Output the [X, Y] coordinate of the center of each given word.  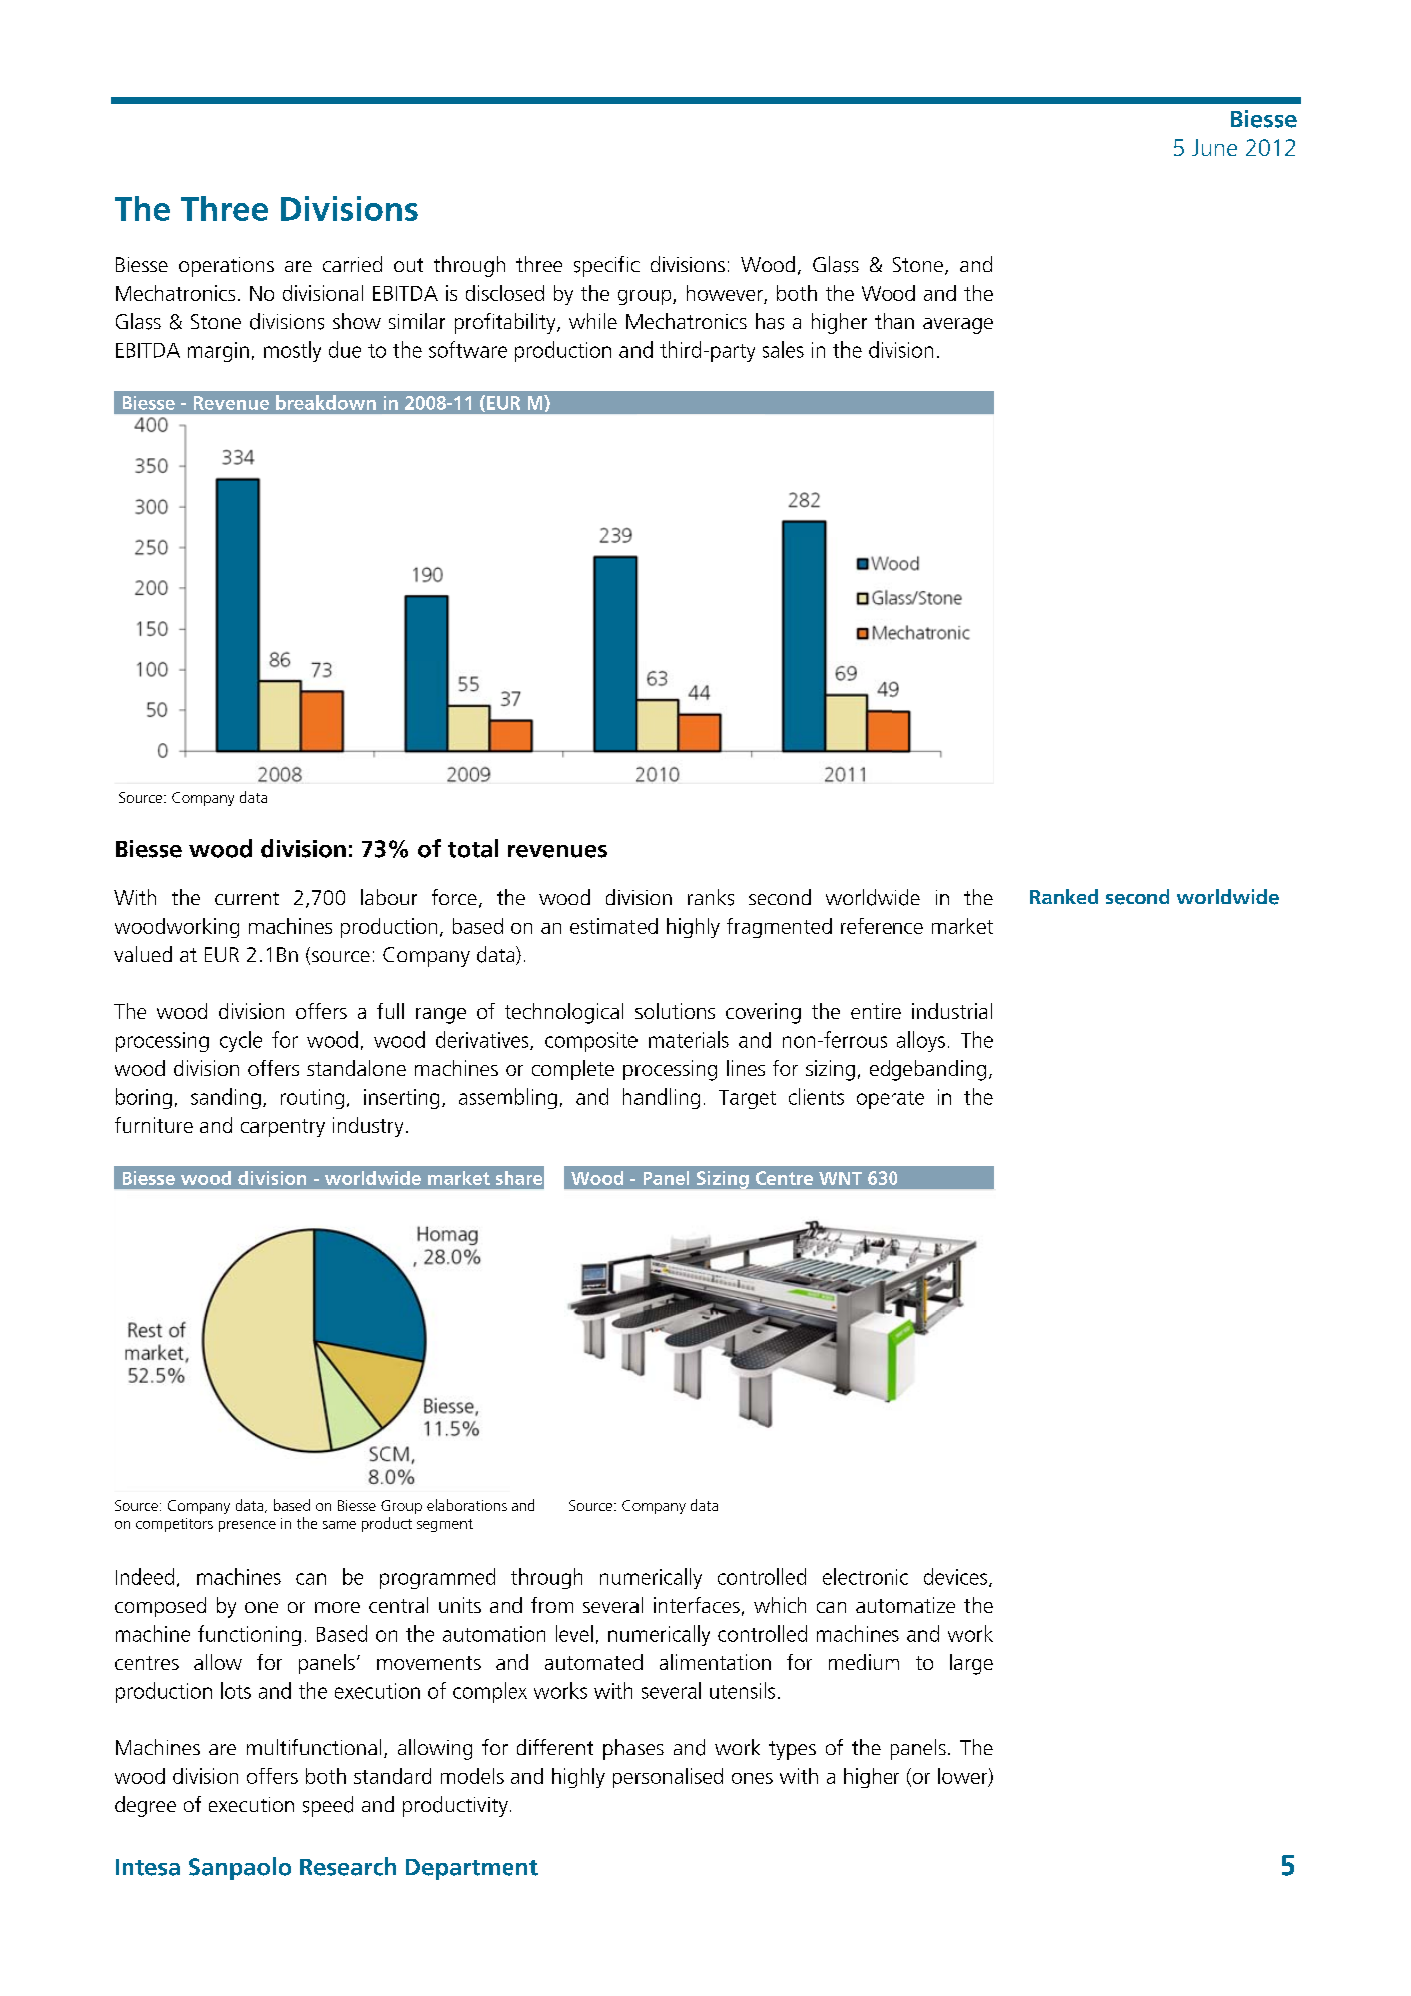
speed [328, 1806]
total [473, 848]
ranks [711, 897]
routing [312, 1099]
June [1214, 147]
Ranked [1064, 896]
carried [352, 264]
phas [624, 1749]
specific [607, 266]
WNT [840, 1178]
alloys [921, 1041]
